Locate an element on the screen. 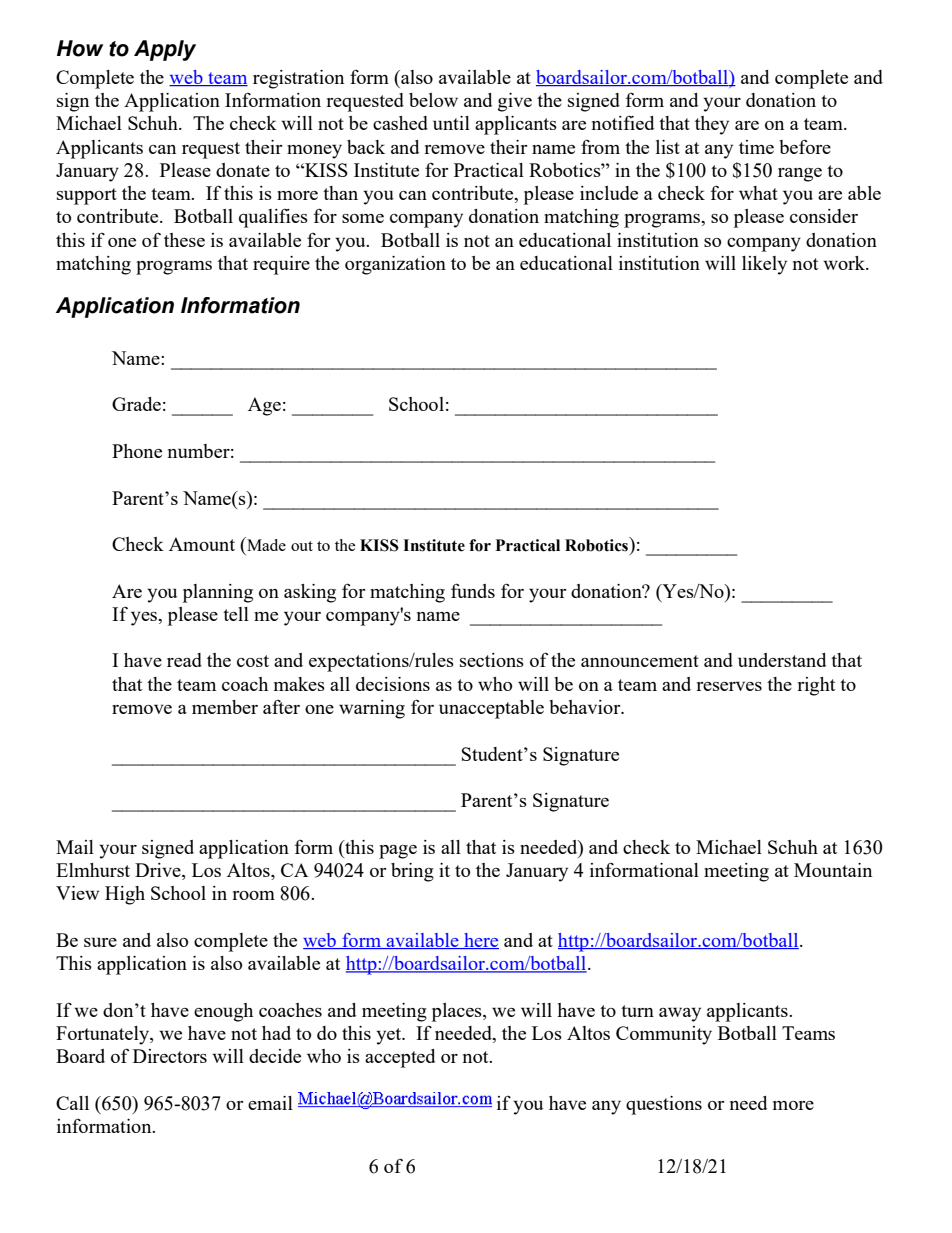 The image size is (952, 1233). read is located at coordinates (184, 660).
